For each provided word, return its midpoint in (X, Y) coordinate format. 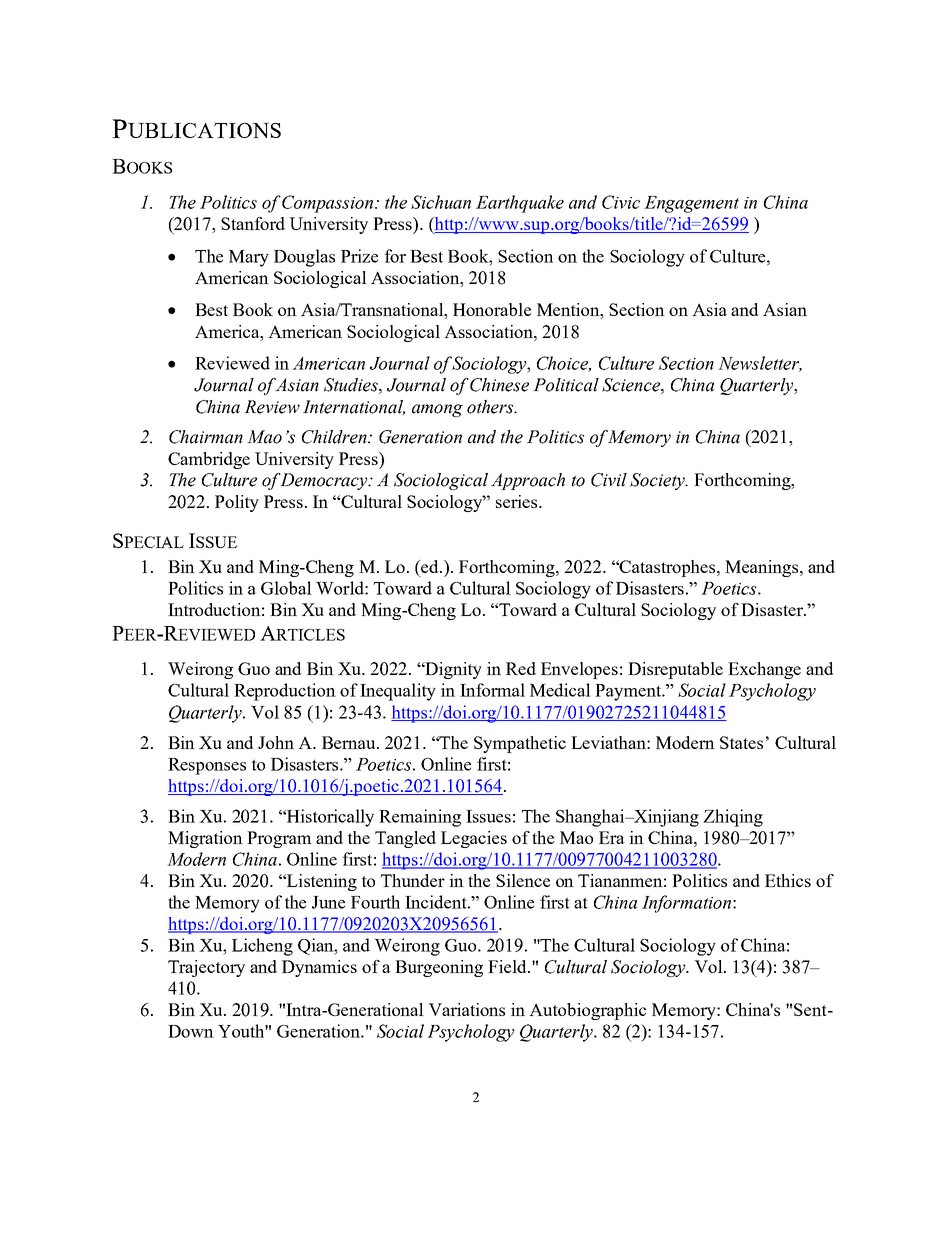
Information (688, 904)
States (741, 742)
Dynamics (319, 968)
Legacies (474, 839)
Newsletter (760, 364)
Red (521, 668)
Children (335, 437)
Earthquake (520, 204)
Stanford (253, 223)
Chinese (499, 385)
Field (508, 966)
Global (286, 588)
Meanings (763, 568)
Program (279, 839)
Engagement (691, 204)
